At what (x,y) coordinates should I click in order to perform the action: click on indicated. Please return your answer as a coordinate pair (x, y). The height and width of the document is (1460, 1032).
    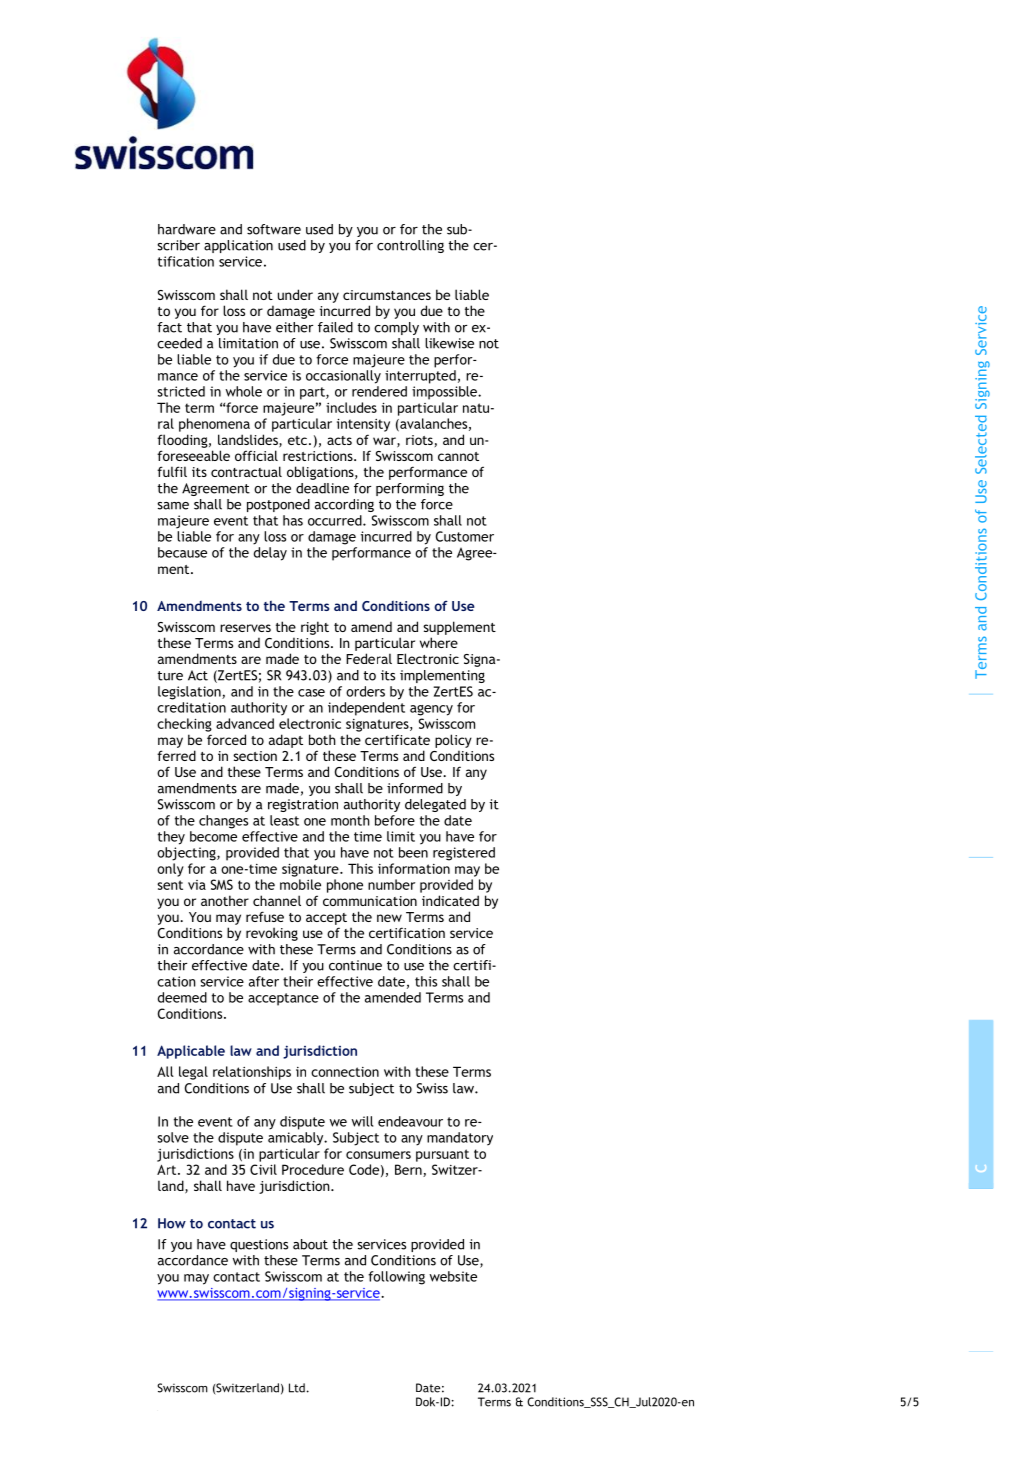
    Looking at the image, I should click on (450, 900).
